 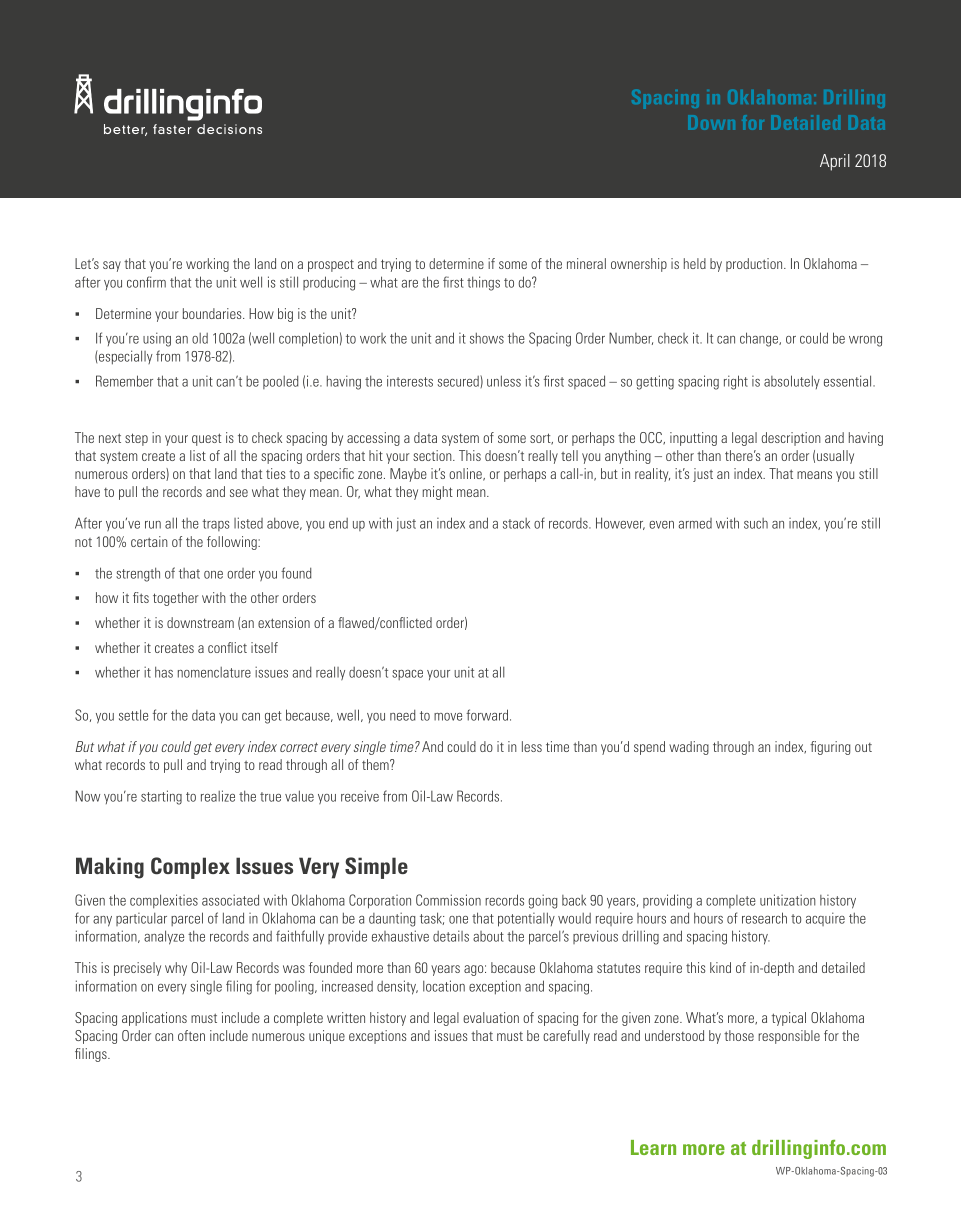 I want to click on April, so click(x=835, y=162).
